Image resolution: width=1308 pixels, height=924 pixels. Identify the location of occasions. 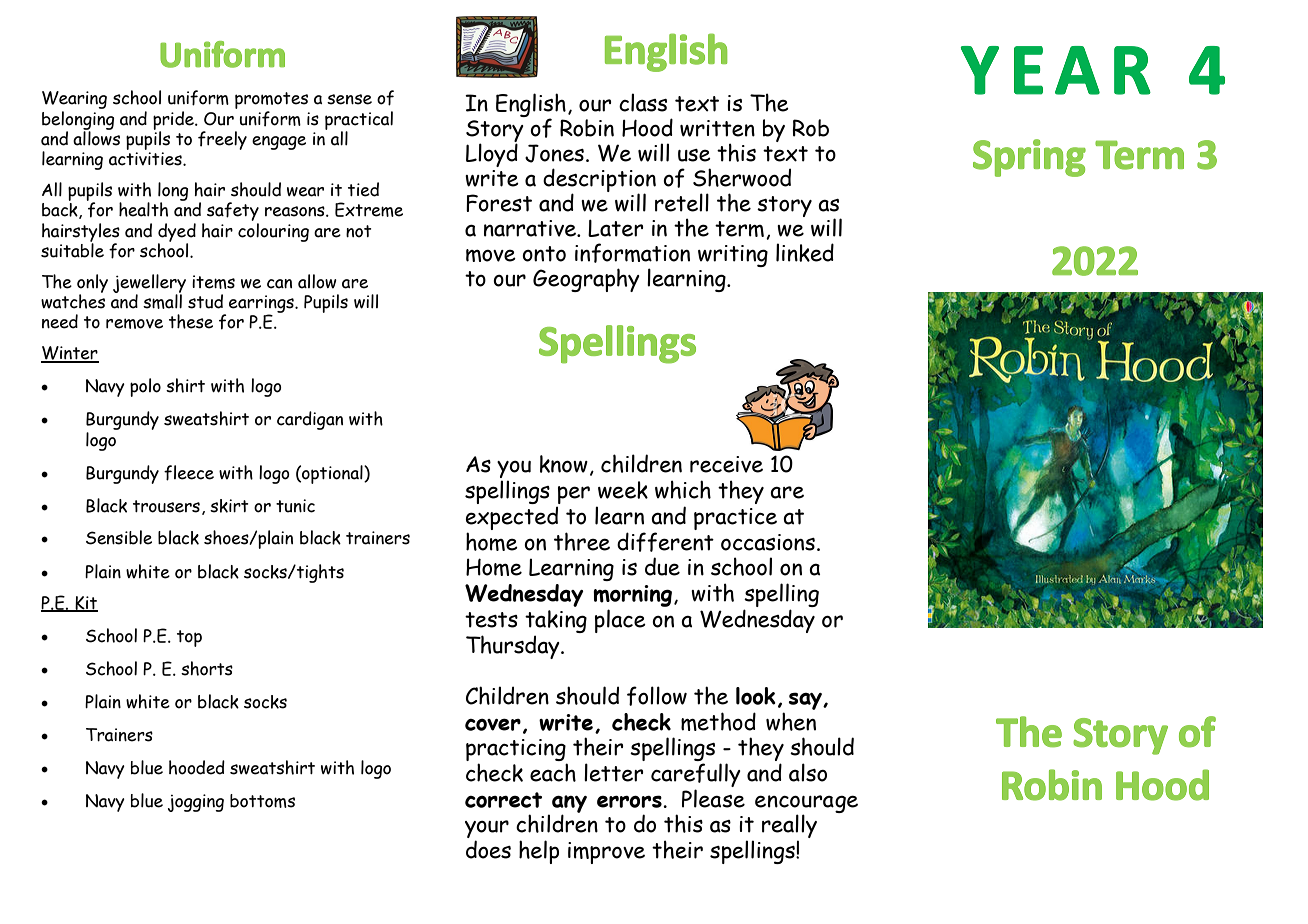
(768, 542).
